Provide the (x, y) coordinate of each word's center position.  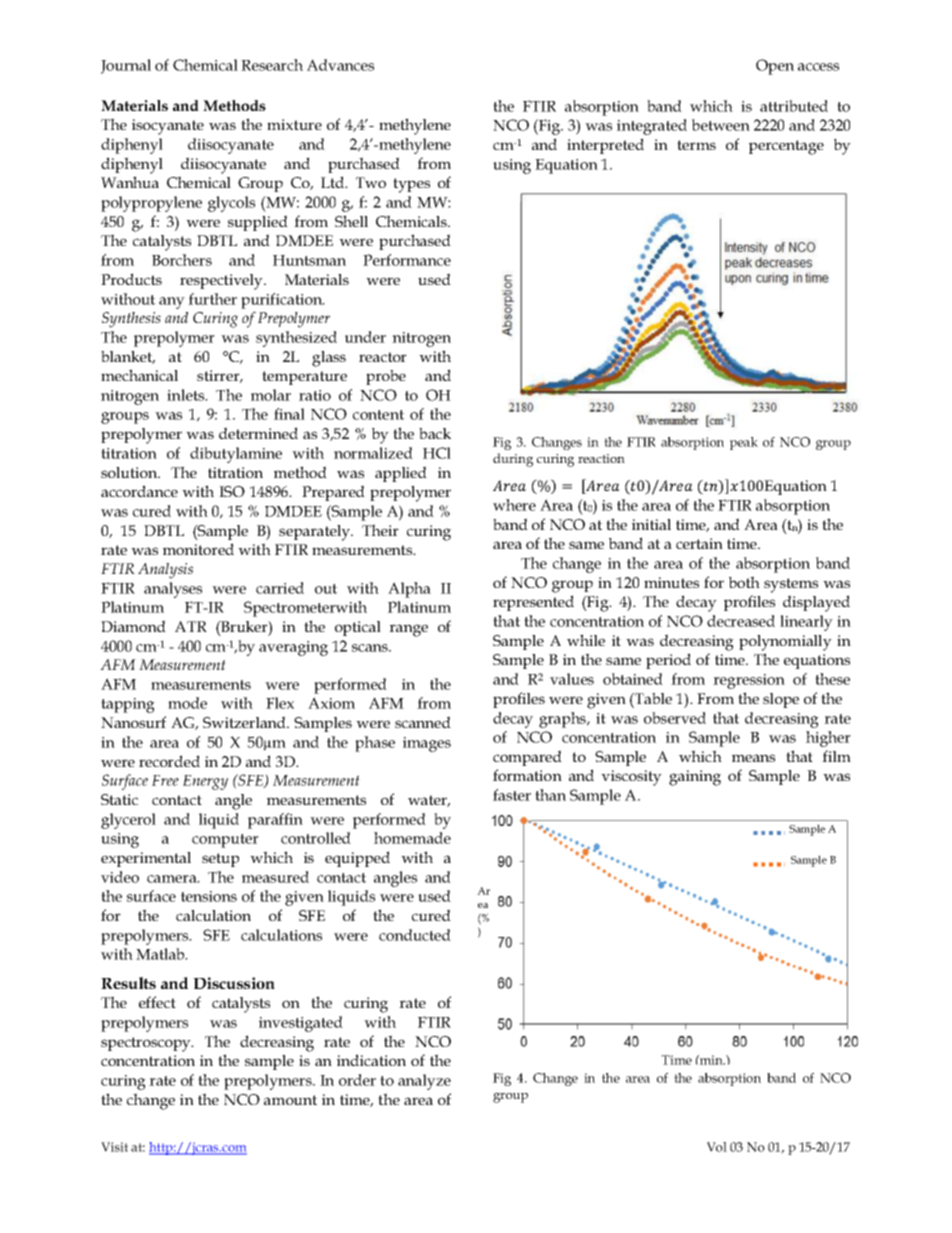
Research (272, 65)
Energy (205, 782)
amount (290, 1100)
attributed (794, 106)
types (411, 185)
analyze (424, 1082)
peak (744, 443)
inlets (187, 395)
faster (512, 795)
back (435, 433)
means (753, 758)
